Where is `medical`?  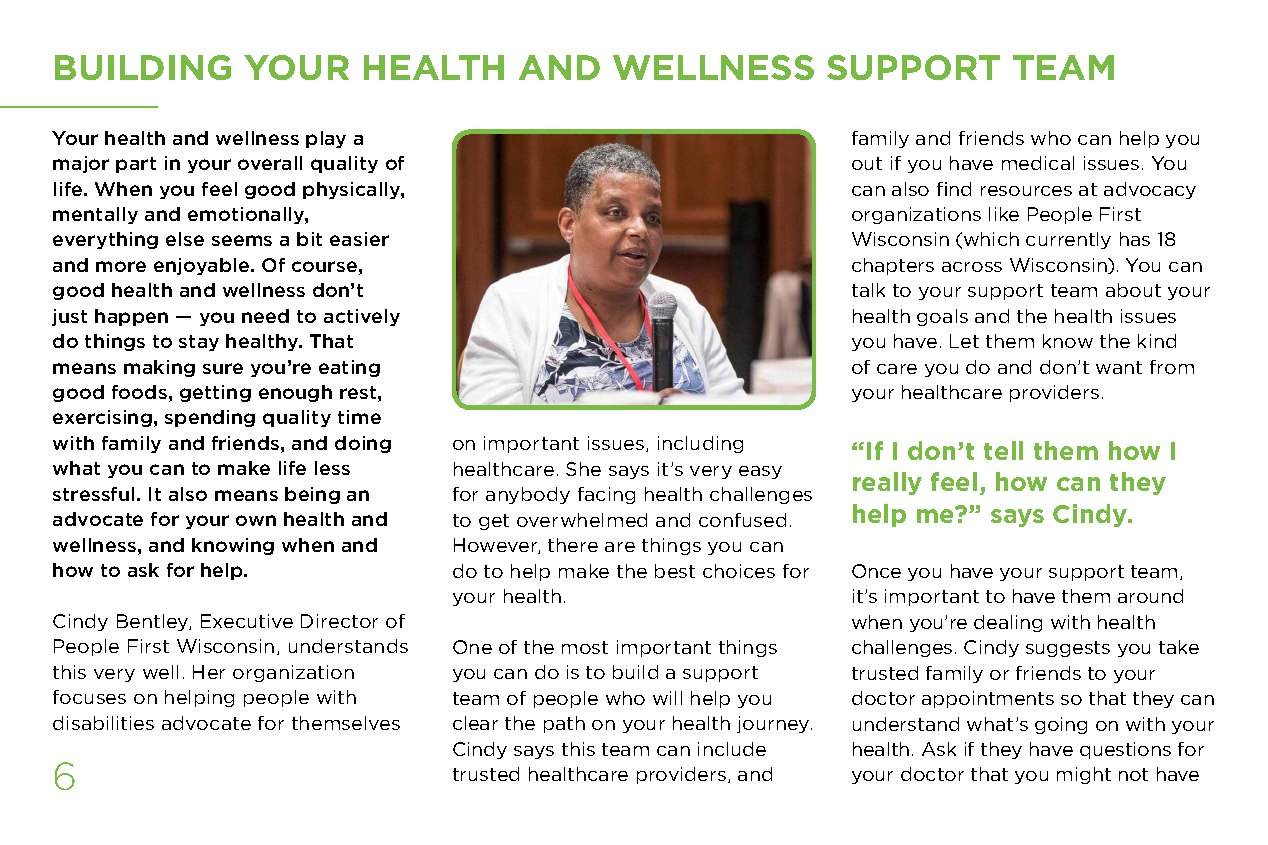 medical is located at coordinates (1038, 163).
